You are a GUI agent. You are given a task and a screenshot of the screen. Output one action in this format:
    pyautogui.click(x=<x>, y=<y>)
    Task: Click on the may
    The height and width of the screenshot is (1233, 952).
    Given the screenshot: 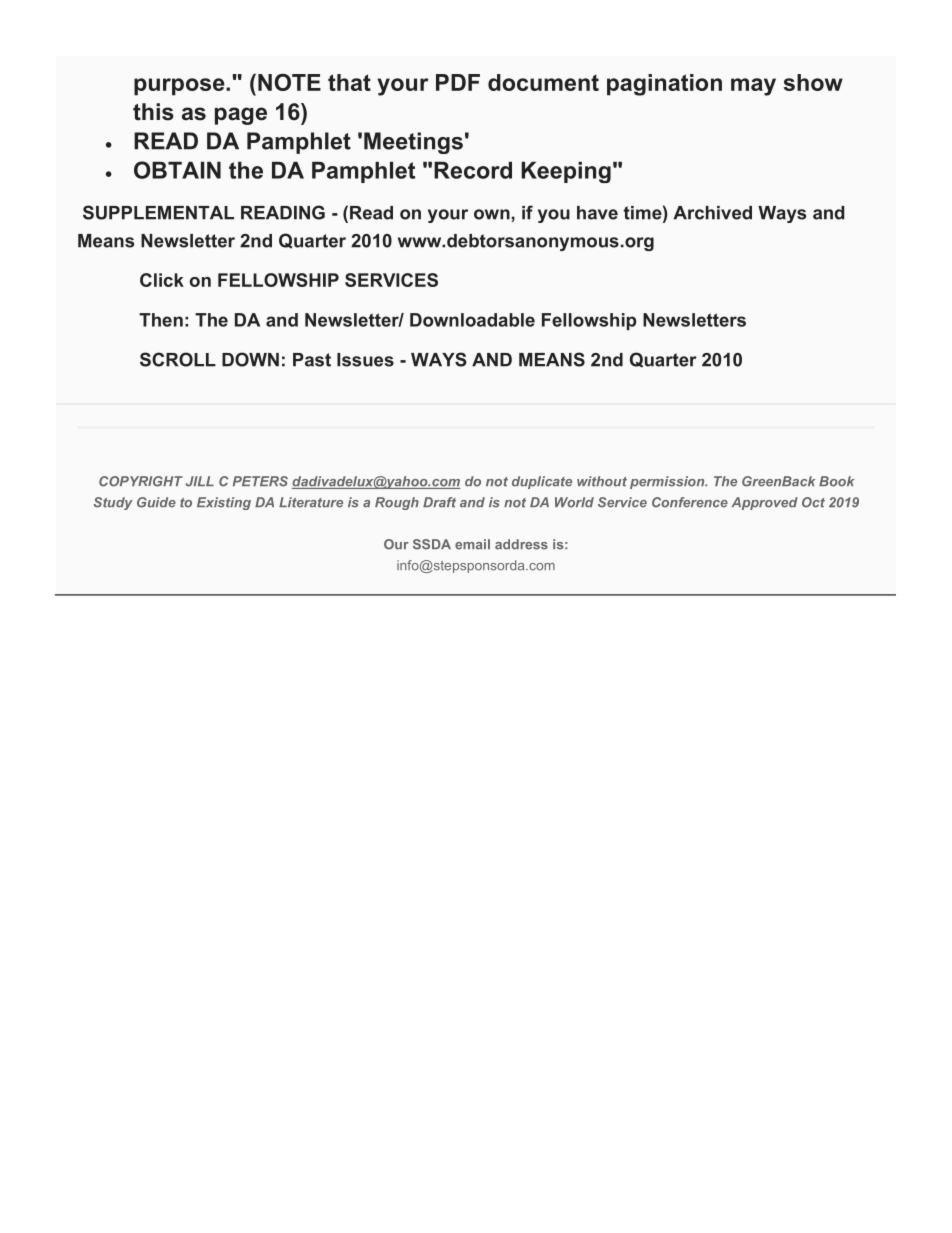 What is the action you would take?
    pyautogui.click(x=753, y=87)
